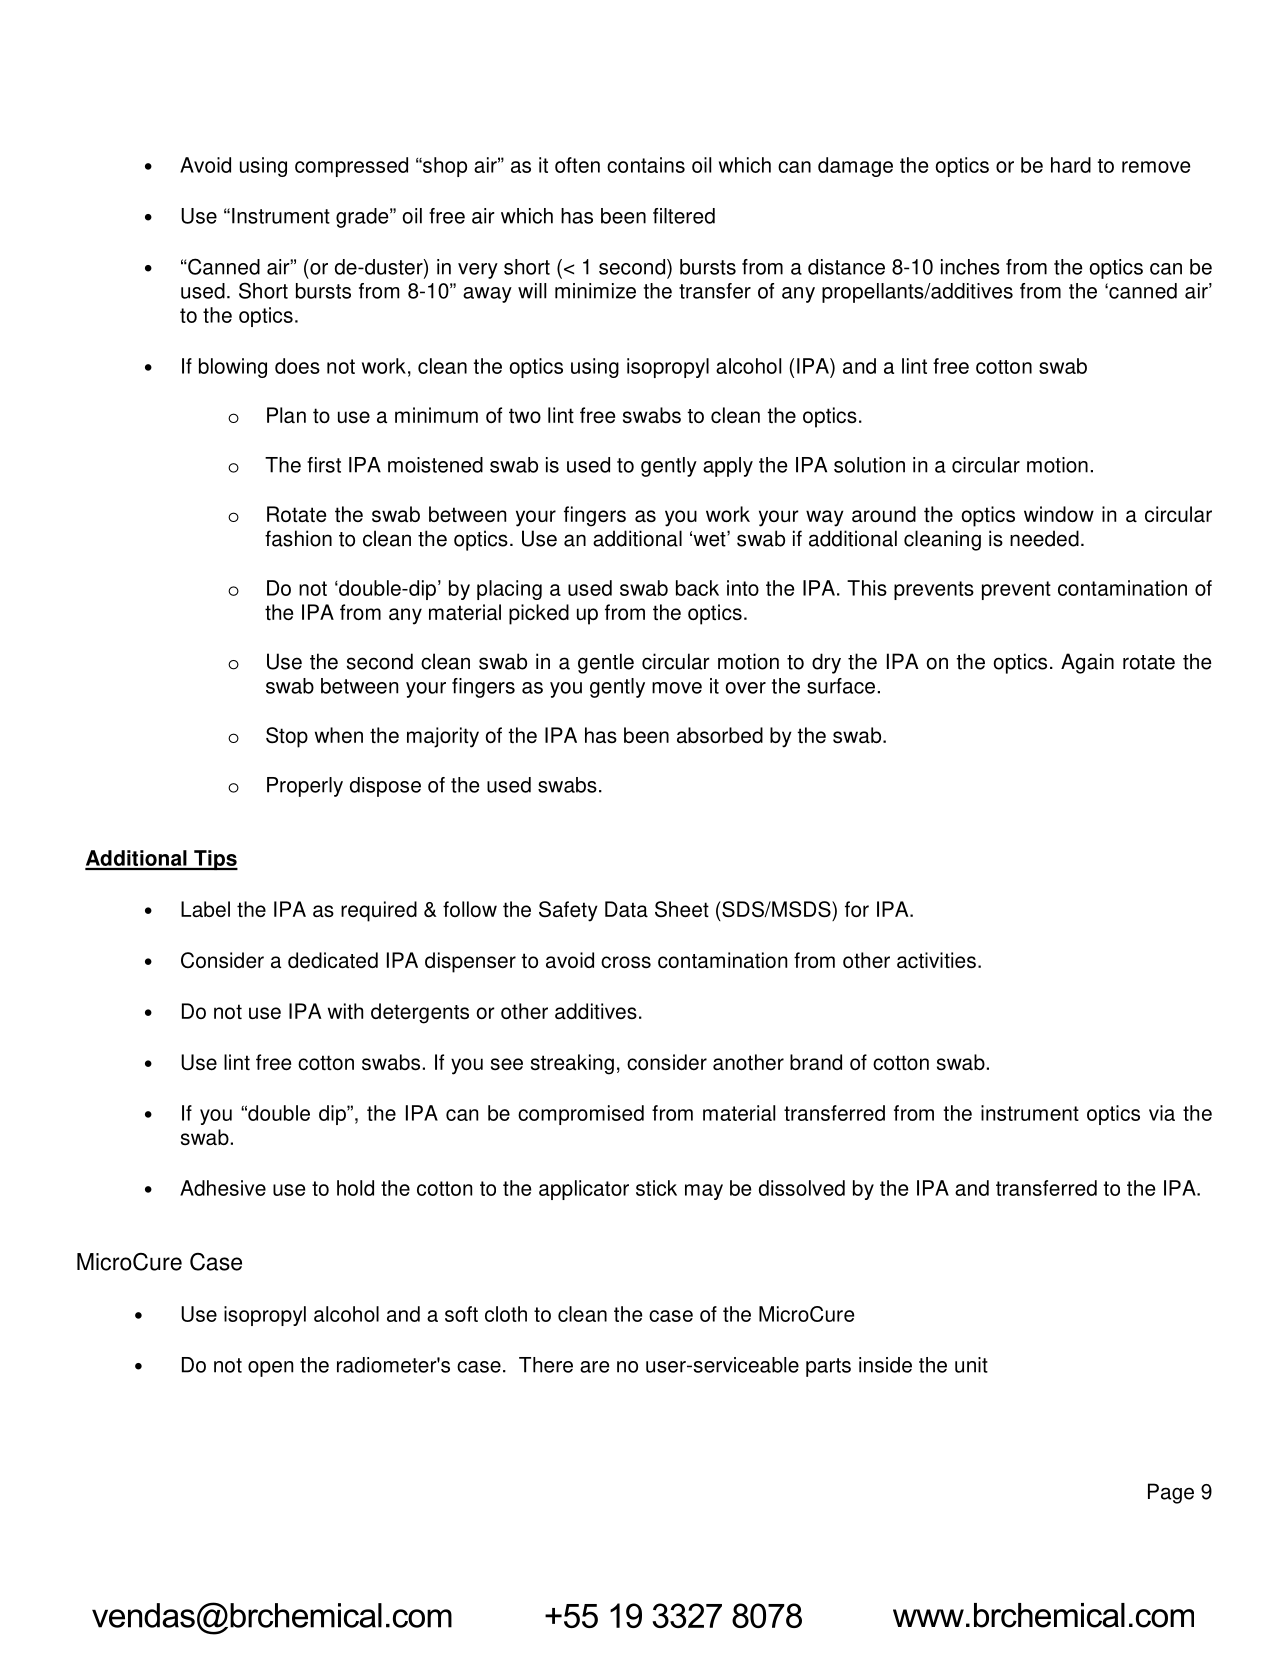 The image size is (1288, 1667). I want to click on hard, so click(1071, 165).
